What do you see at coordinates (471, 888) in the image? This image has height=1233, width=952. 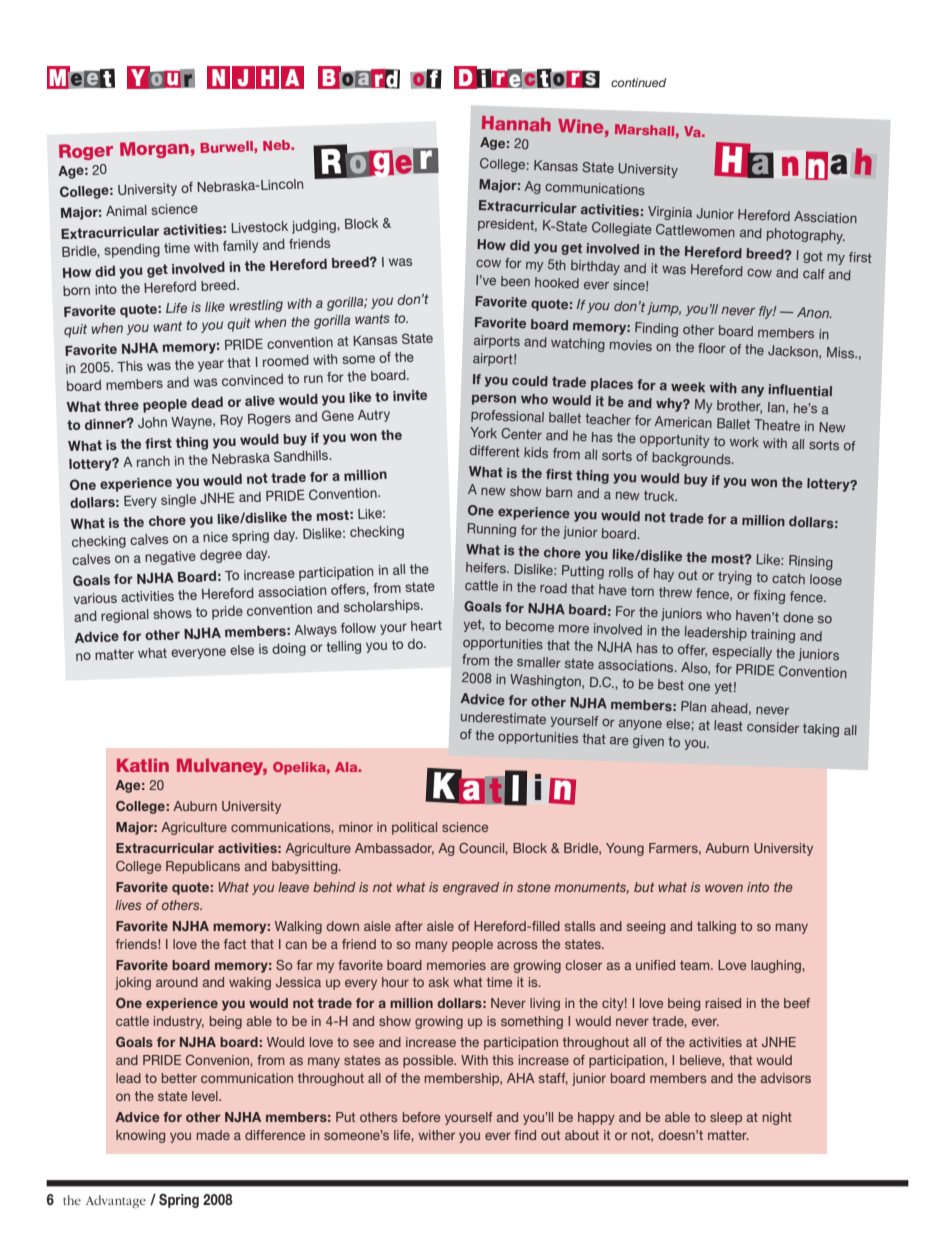 I see `engraved` at bounding box center [471, 888].
